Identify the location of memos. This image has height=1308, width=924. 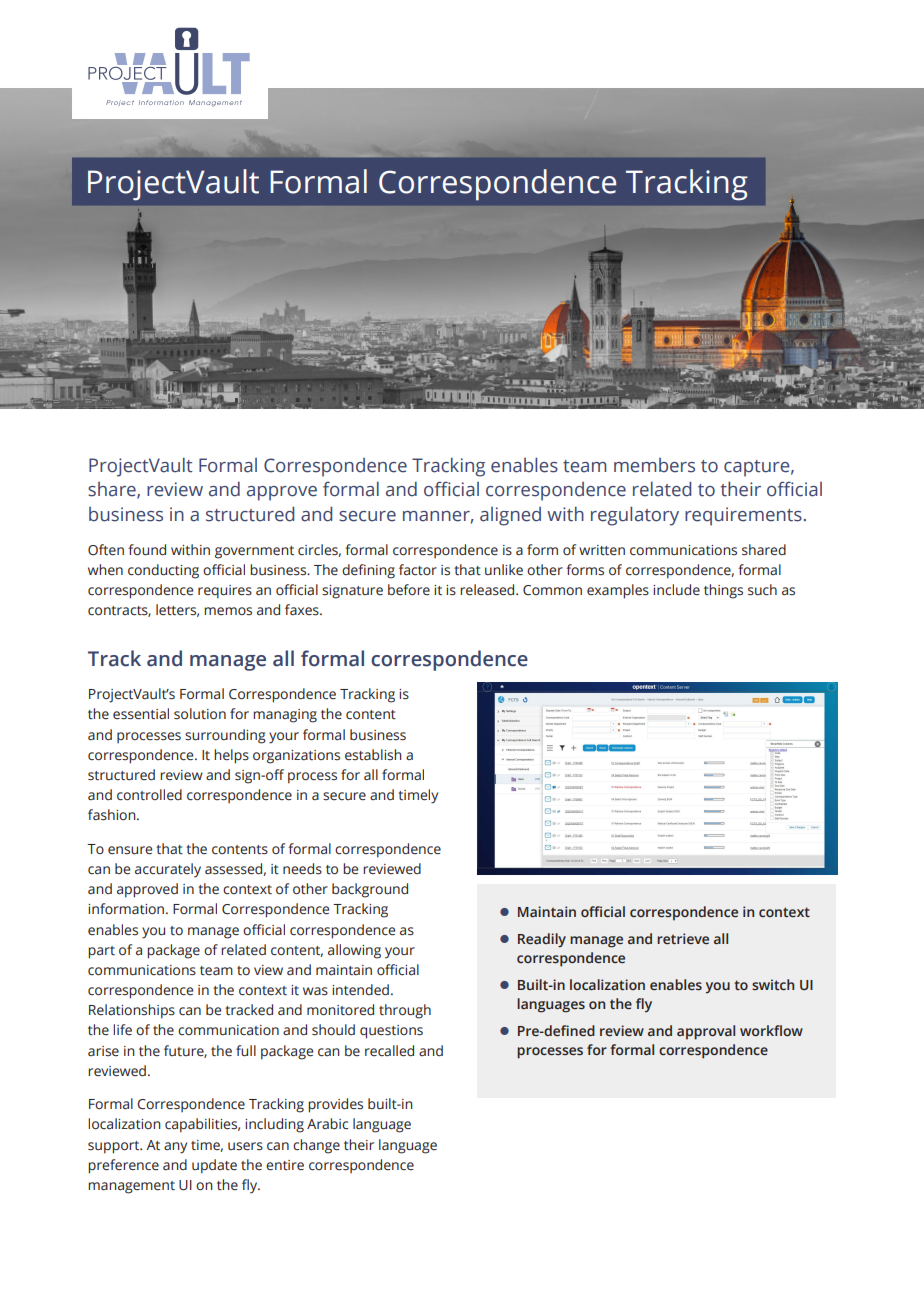
(228, 611).
